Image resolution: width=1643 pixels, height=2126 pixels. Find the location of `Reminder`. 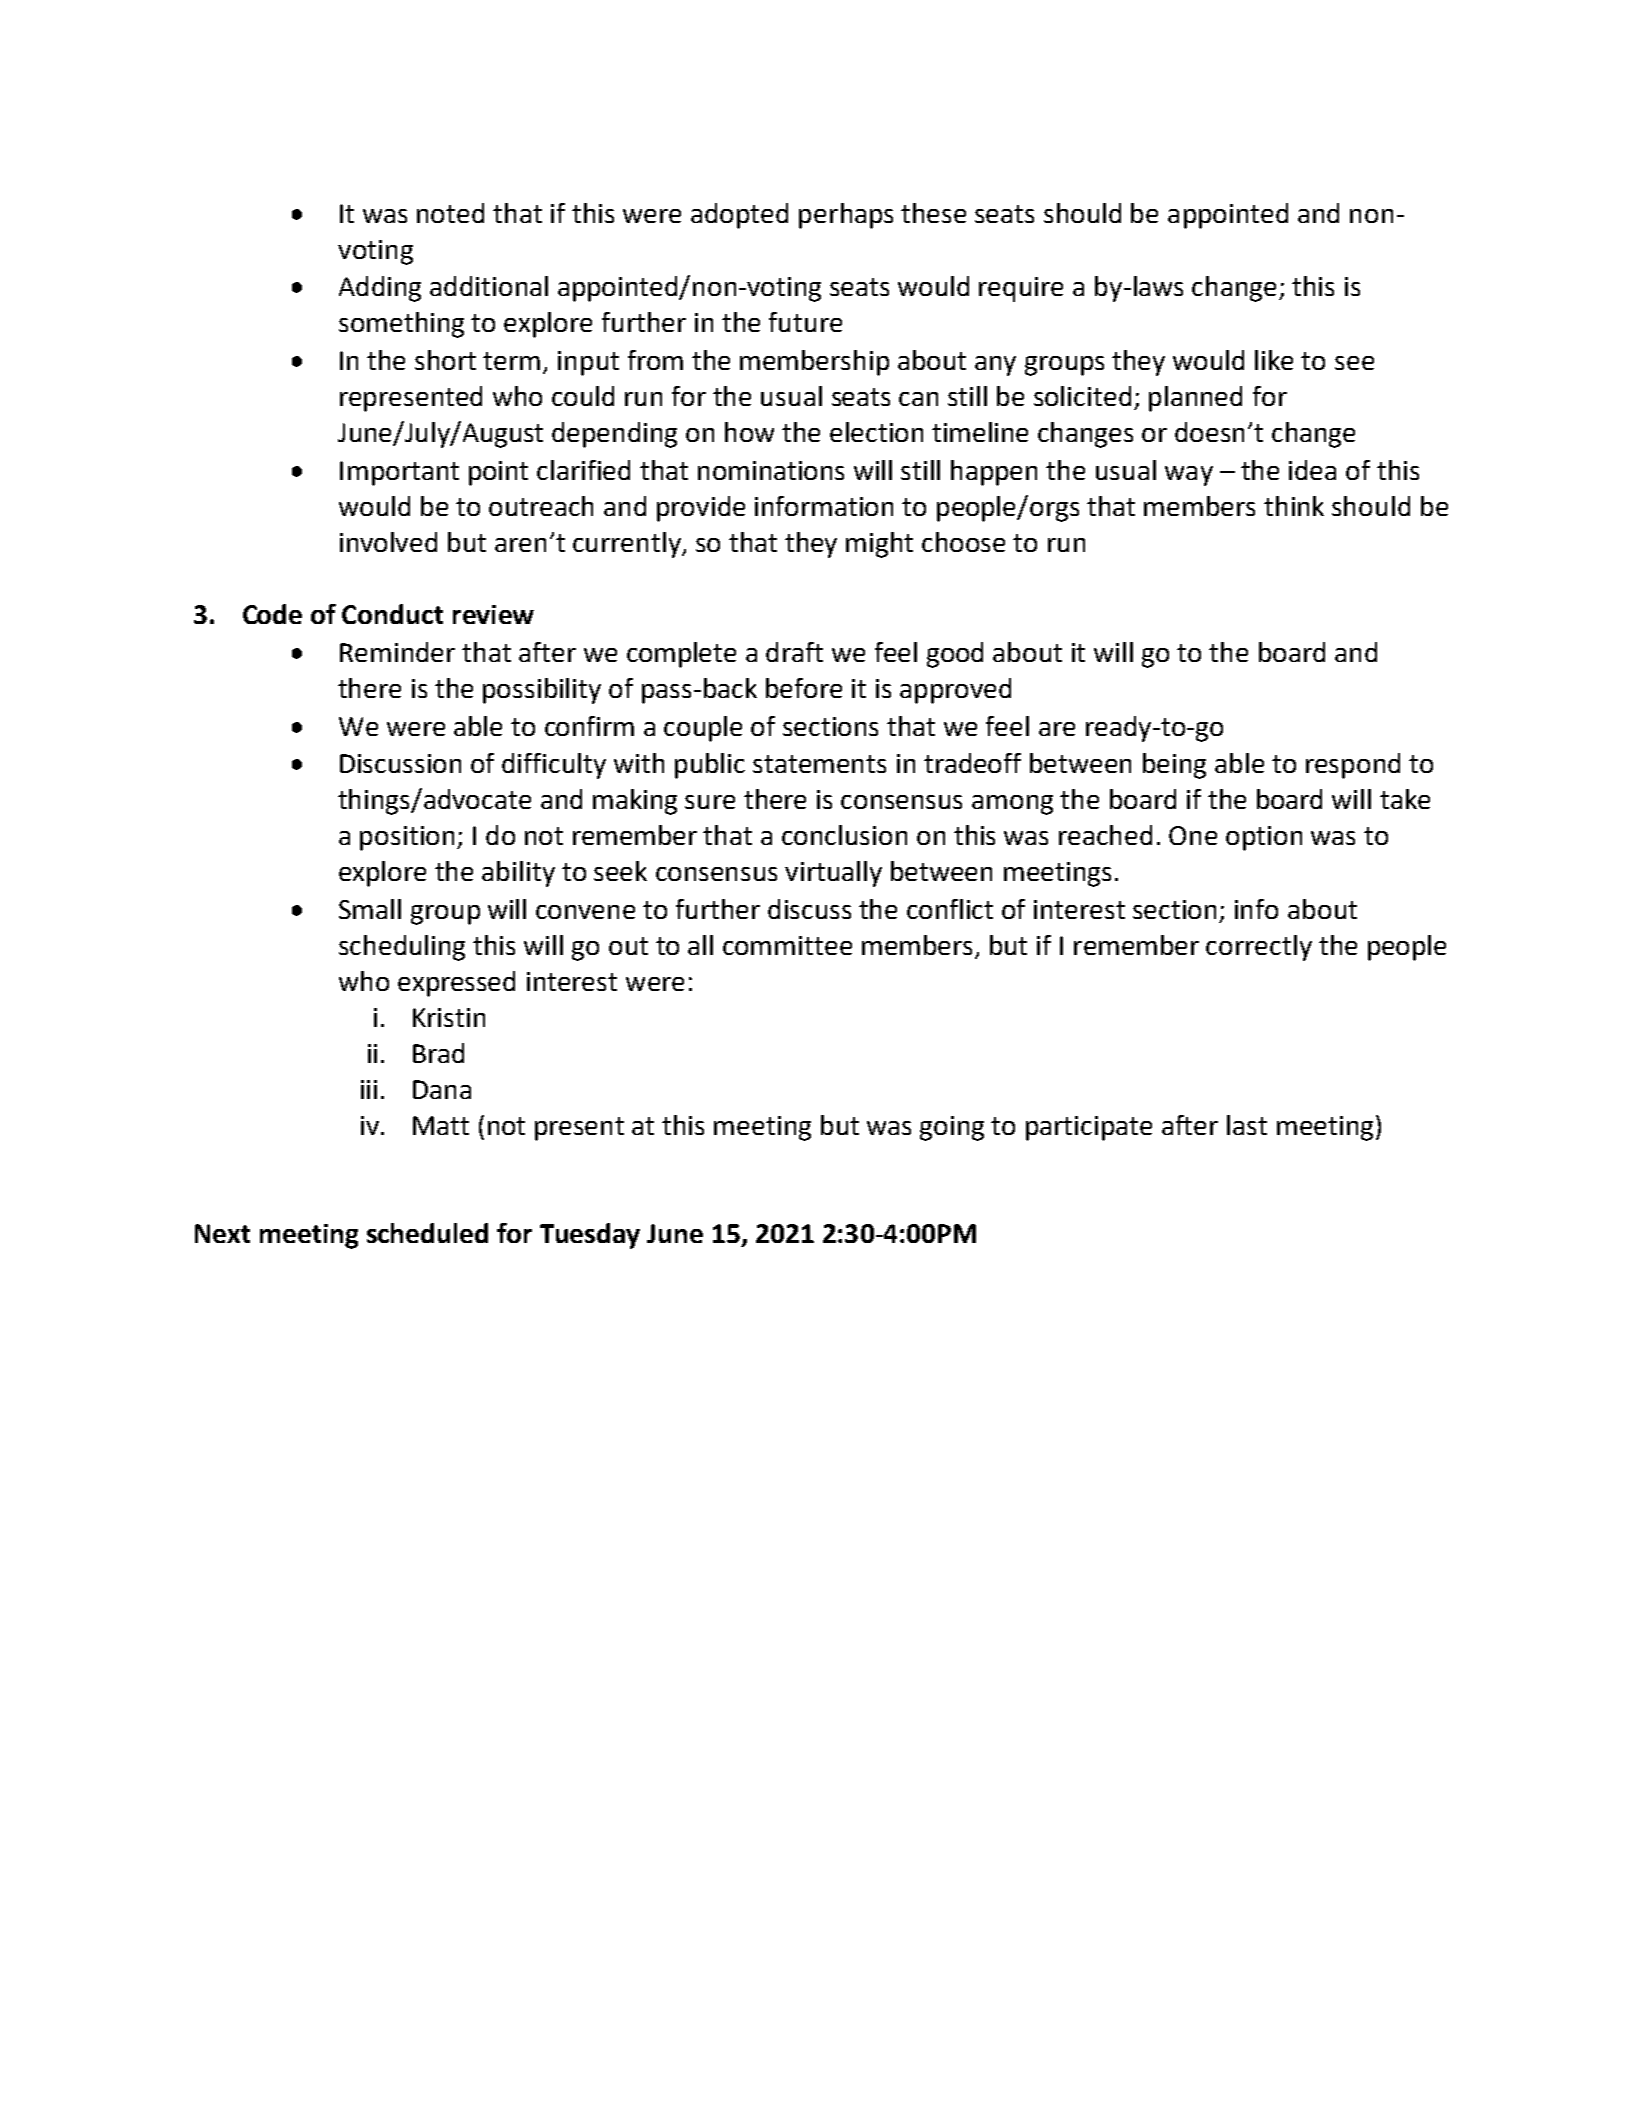

Reminder is located at coordinates (397, 652).
